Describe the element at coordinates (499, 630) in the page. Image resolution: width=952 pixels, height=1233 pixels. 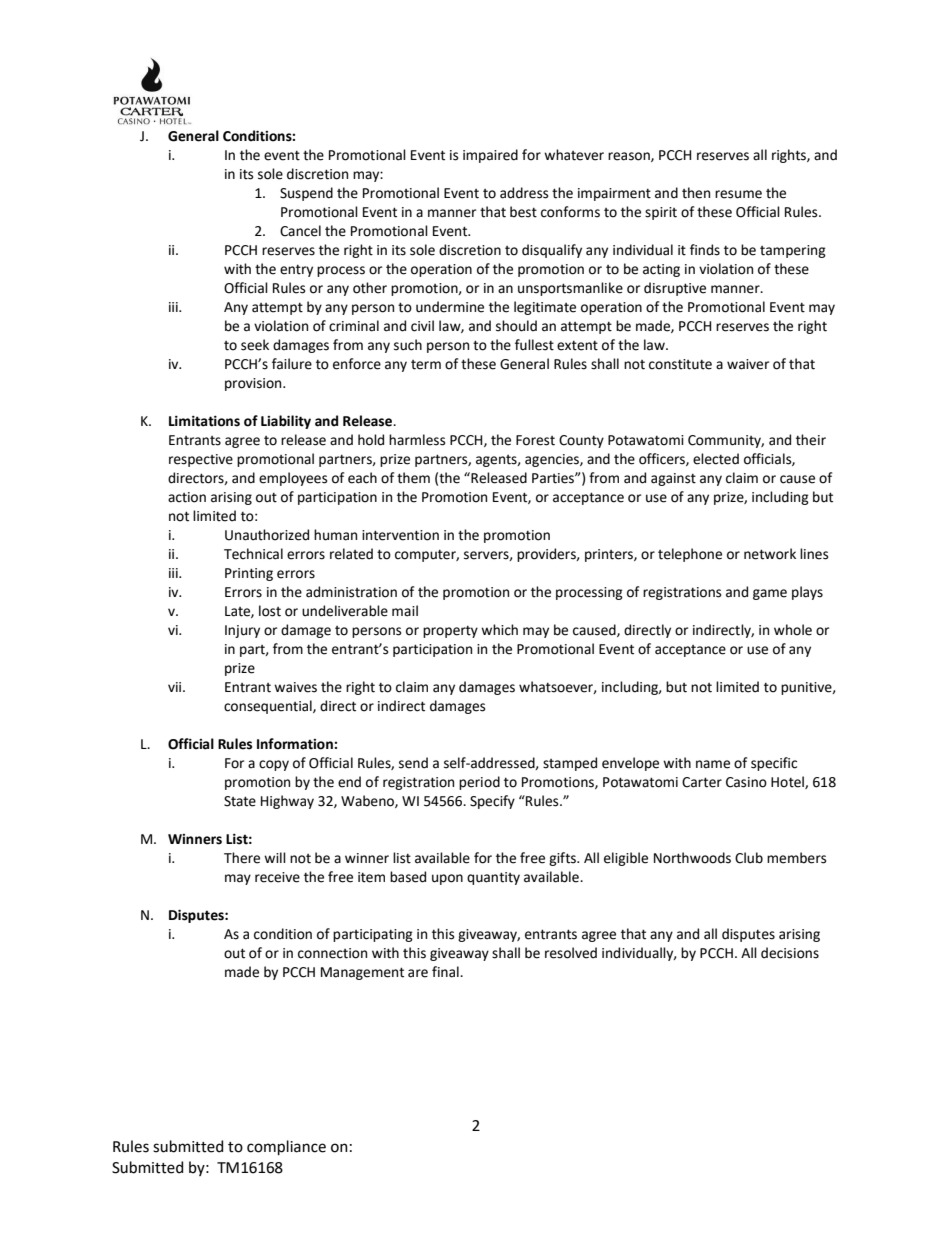
I see `which` at that location.
